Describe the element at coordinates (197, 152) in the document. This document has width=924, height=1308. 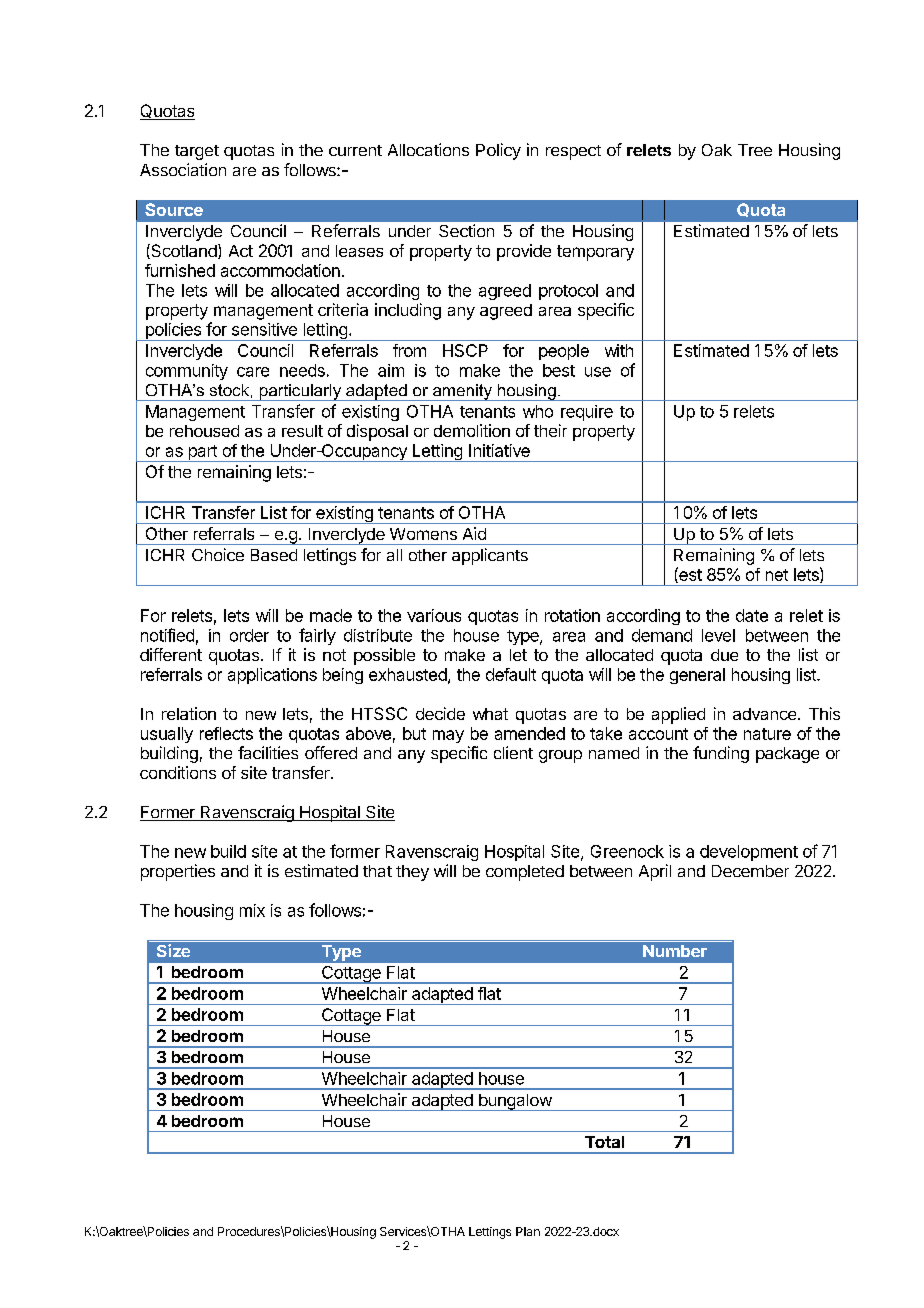
I see `target` at that location.
